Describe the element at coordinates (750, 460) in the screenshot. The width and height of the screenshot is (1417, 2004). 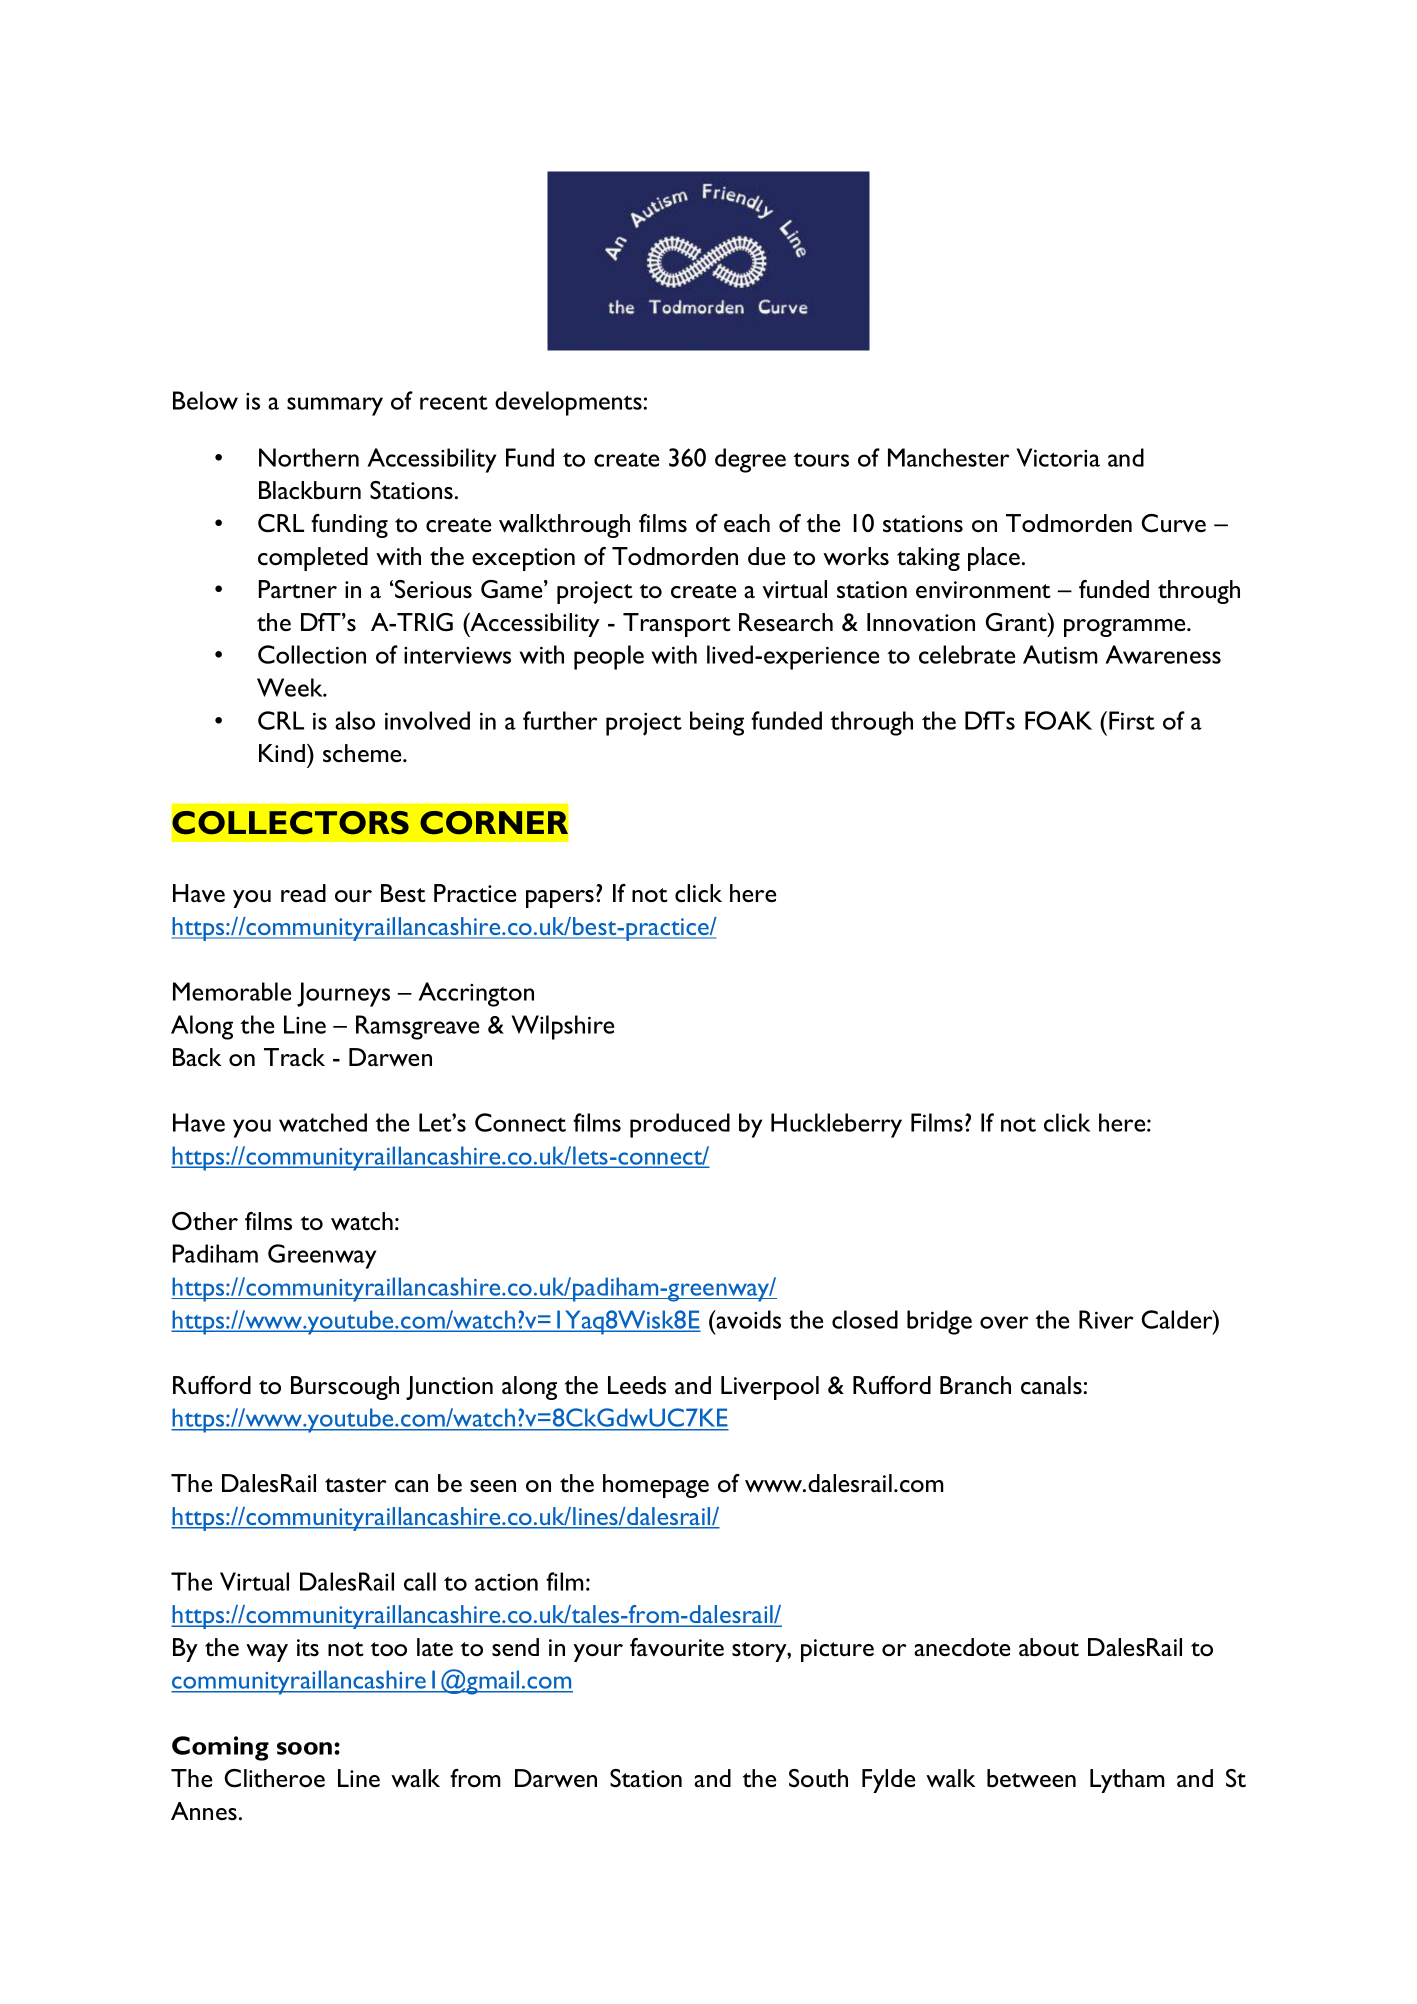
I see `degree` at that location.
